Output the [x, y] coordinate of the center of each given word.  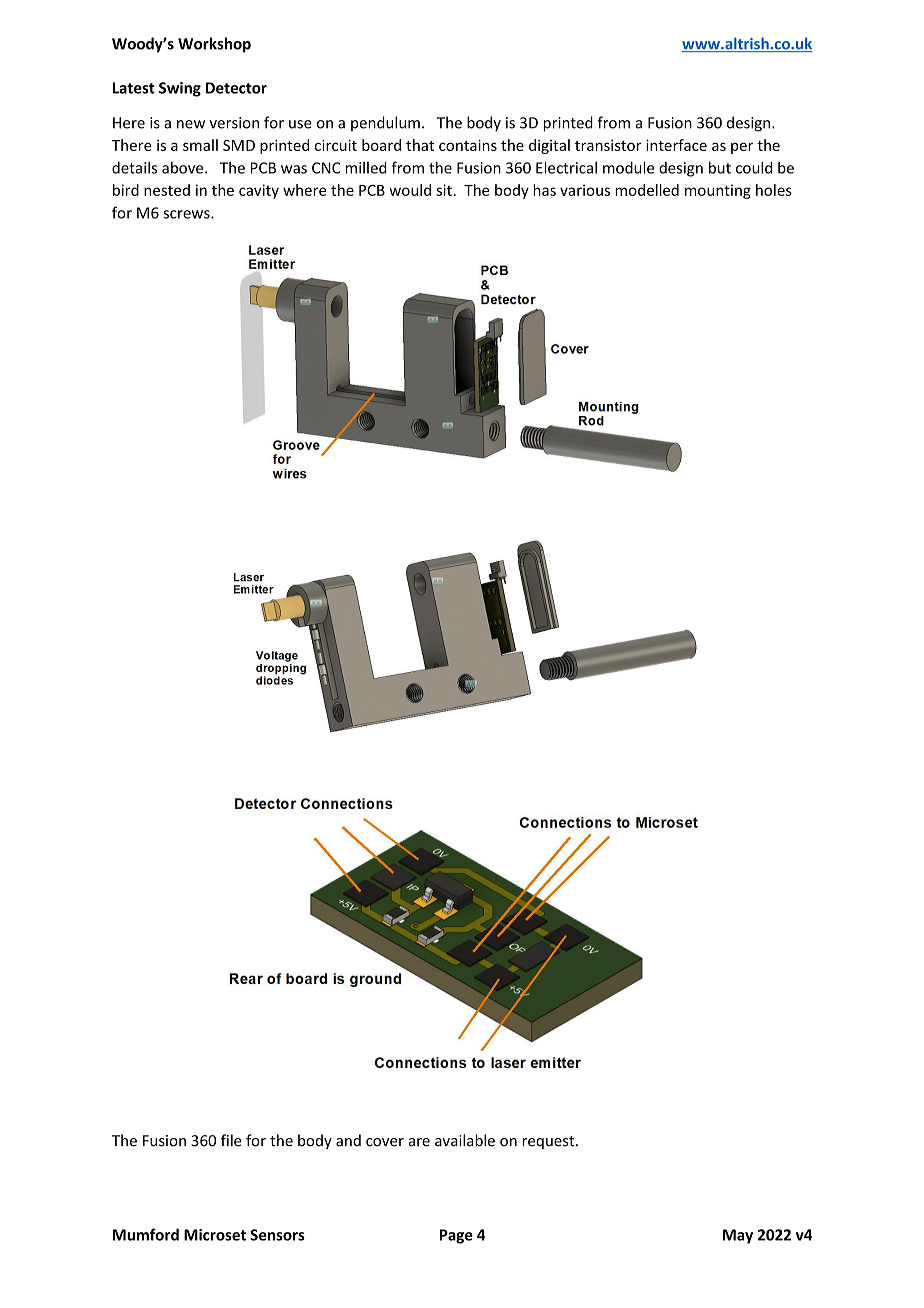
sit [444, 190]
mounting [718, 191]
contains [468, 145]
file [231, 1140]
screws [187, 214]
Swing [180, 89]
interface [676, 145]
